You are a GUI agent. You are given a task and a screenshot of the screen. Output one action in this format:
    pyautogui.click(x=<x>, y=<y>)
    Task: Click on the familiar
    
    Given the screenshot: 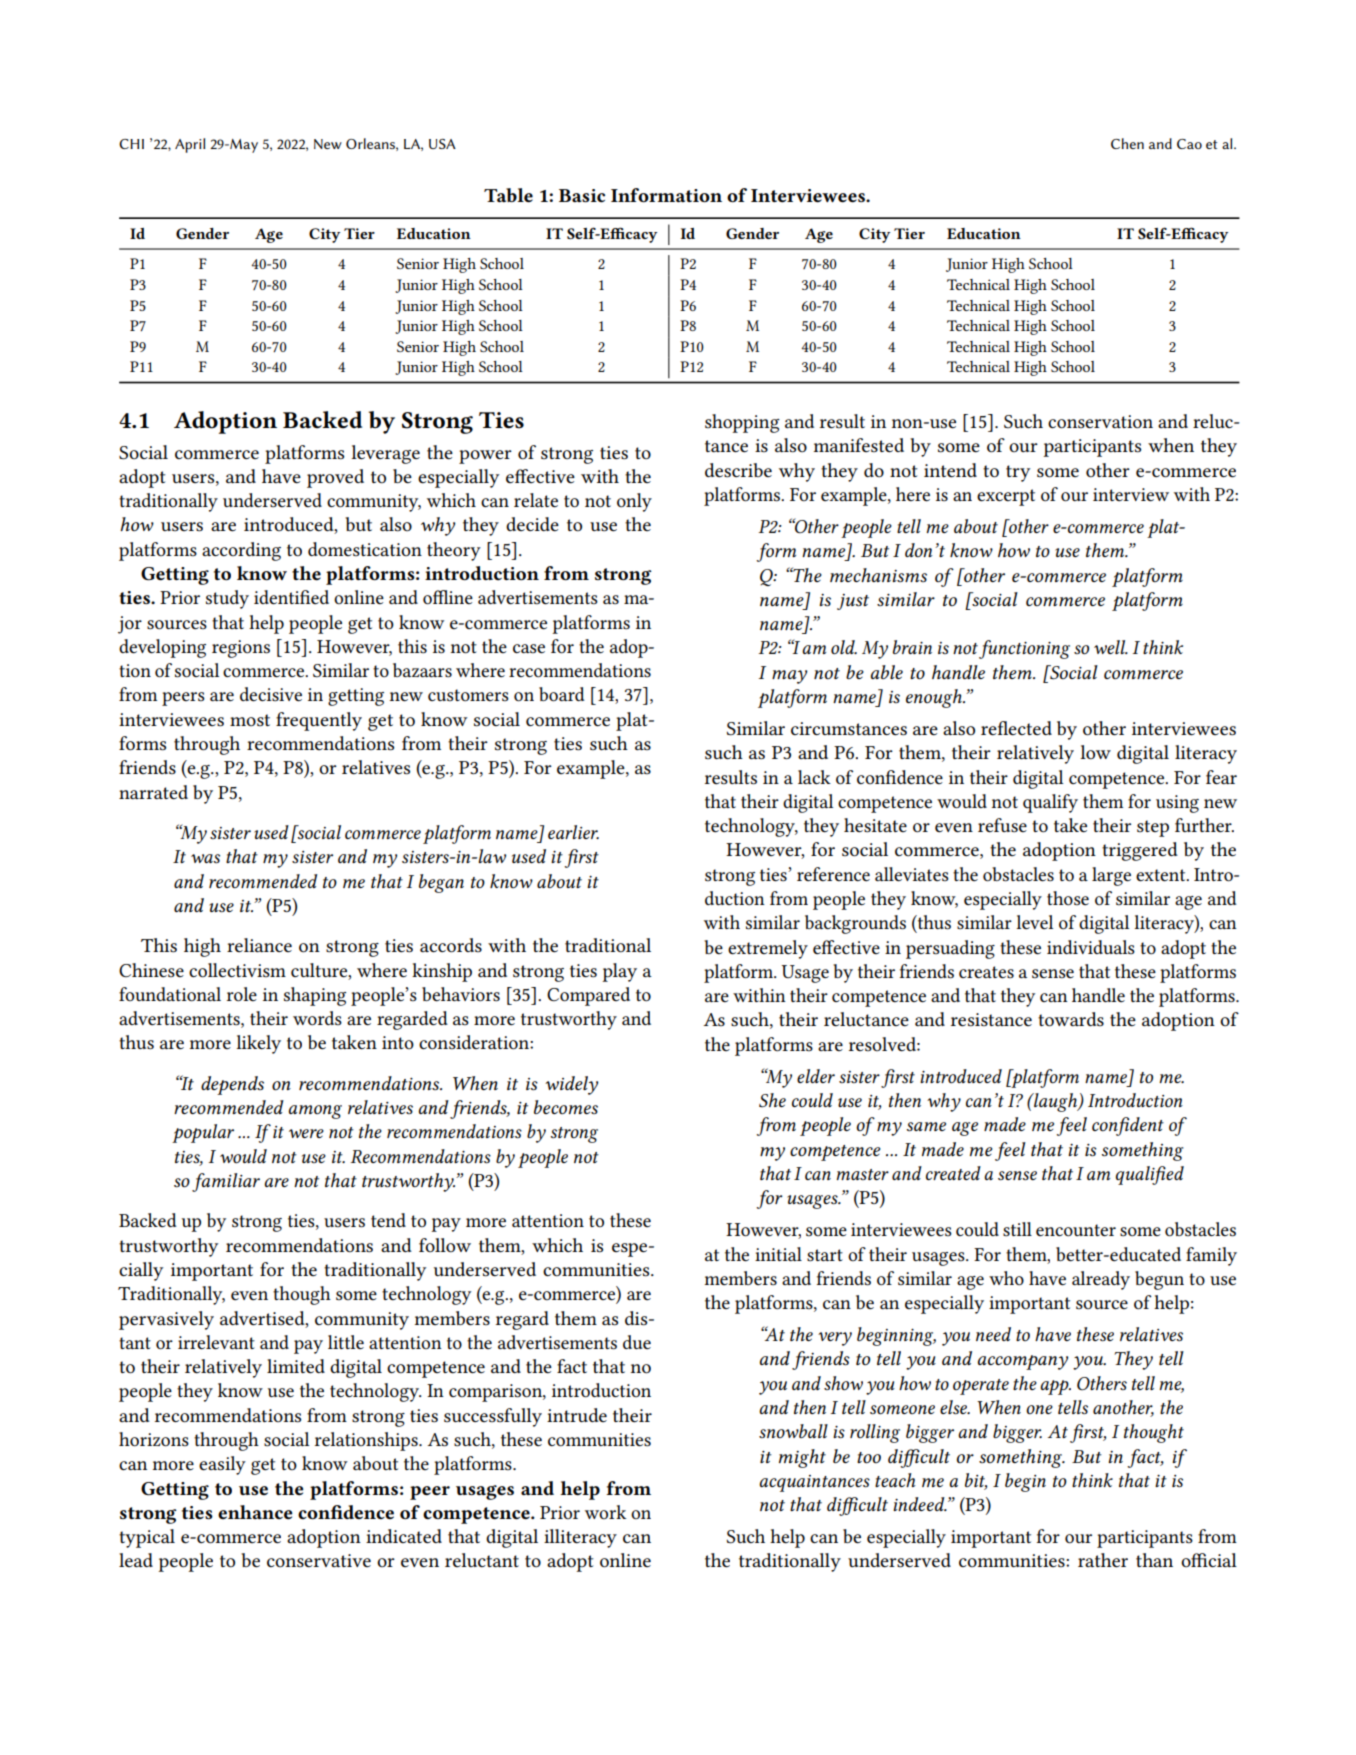 What is the action you would take?
    pyautogui.click(x=226, y=1182)
